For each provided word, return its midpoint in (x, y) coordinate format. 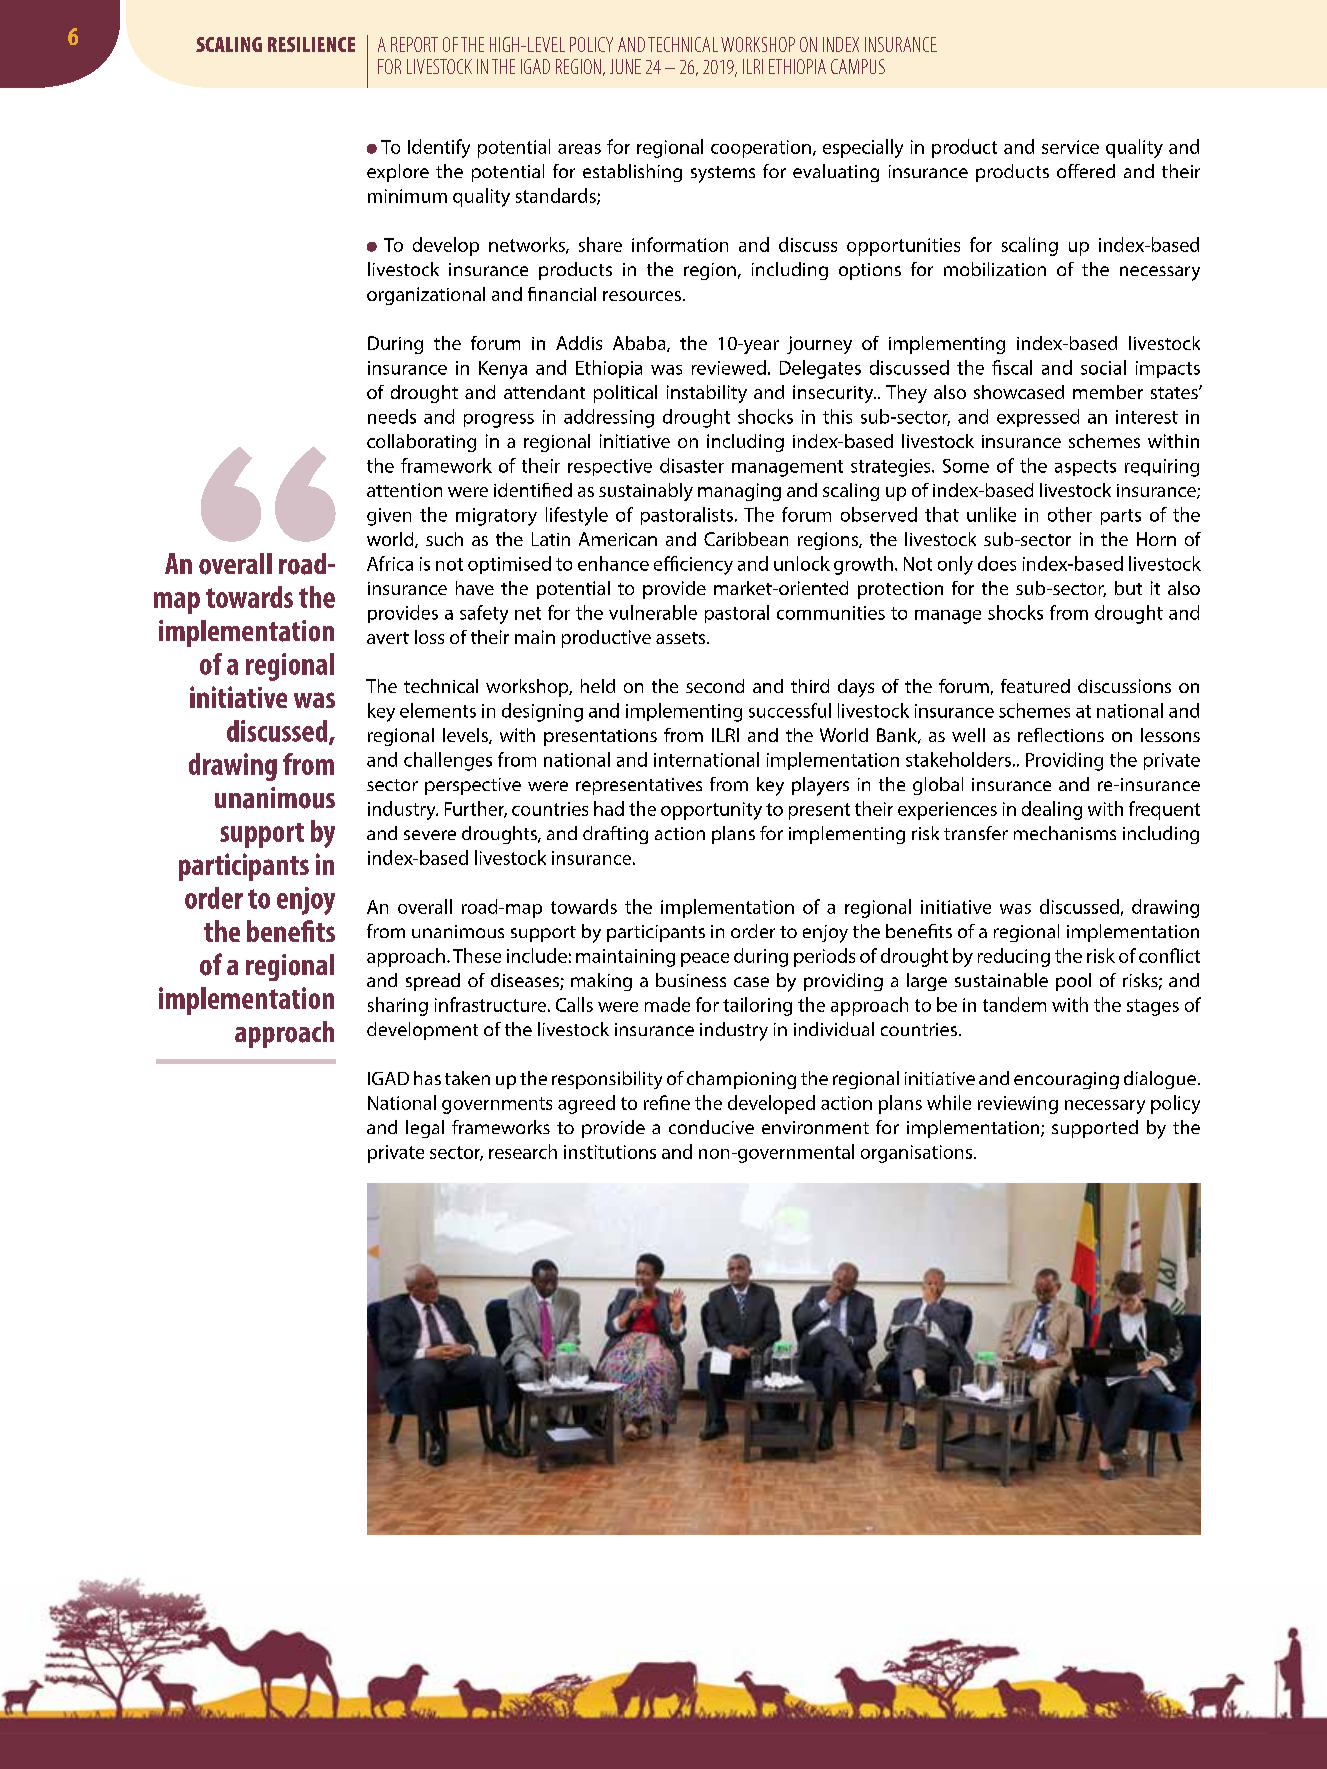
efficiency (693, 565)
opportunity (711, 811)
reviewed (729, 367)
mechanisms (1065, 833)
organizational (426, 296)
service (1070, 147)
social (1103, 367)
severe (430, 835)
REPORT (414, 44)
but (1128, 588)
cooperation (761, 149)
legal (425, 1129)
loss (429, 637)
